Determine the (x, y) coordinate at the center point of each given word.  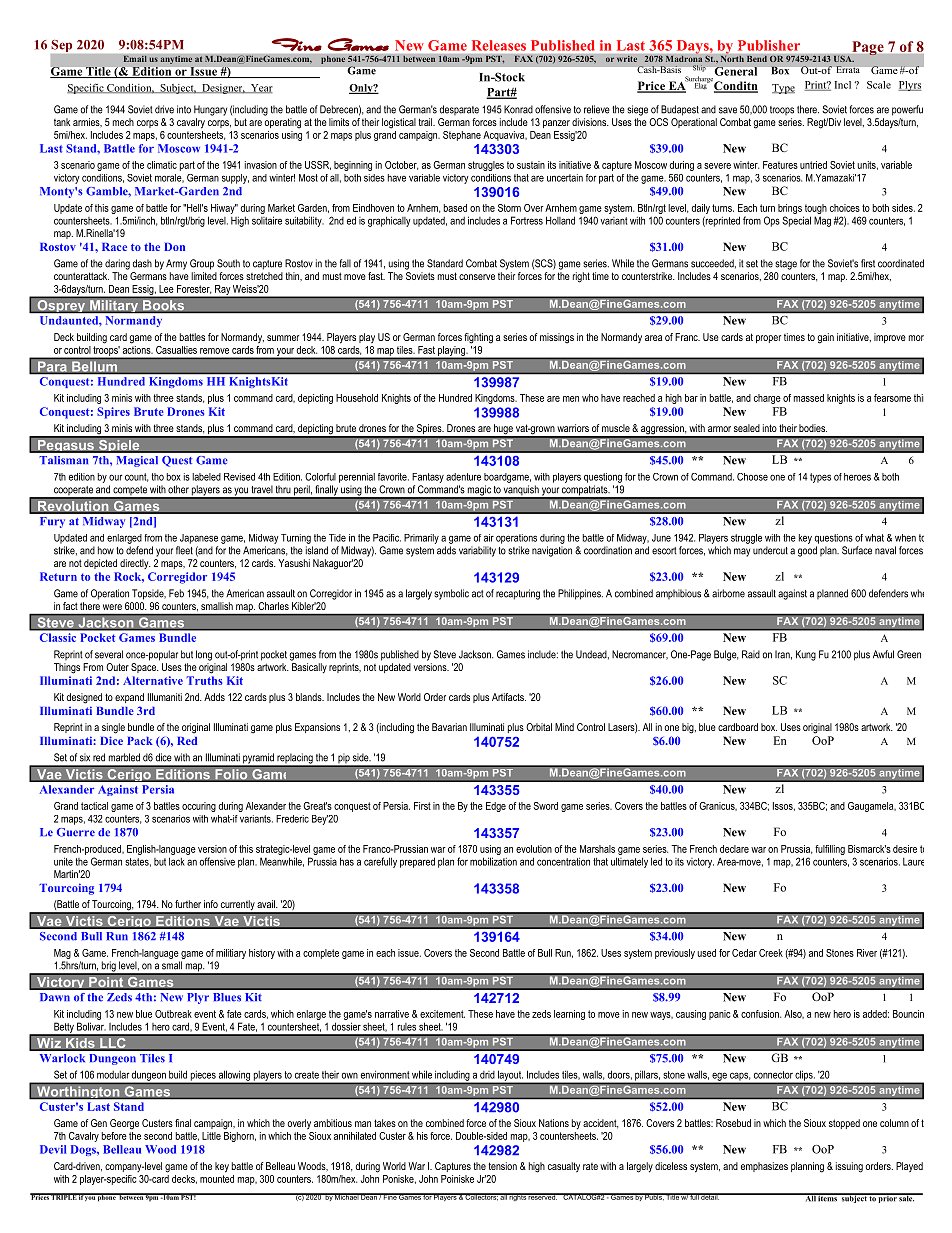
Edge (496, 807)
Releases (499, 45)
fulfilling (830, 850)
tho (157, 477)
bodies (813, 428)
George (124, 1124)
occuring (199, 807)
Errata (848, 69)
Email (135, 58)
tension (502, 1166)
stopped (844, 1124)
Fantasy (428, 478)
